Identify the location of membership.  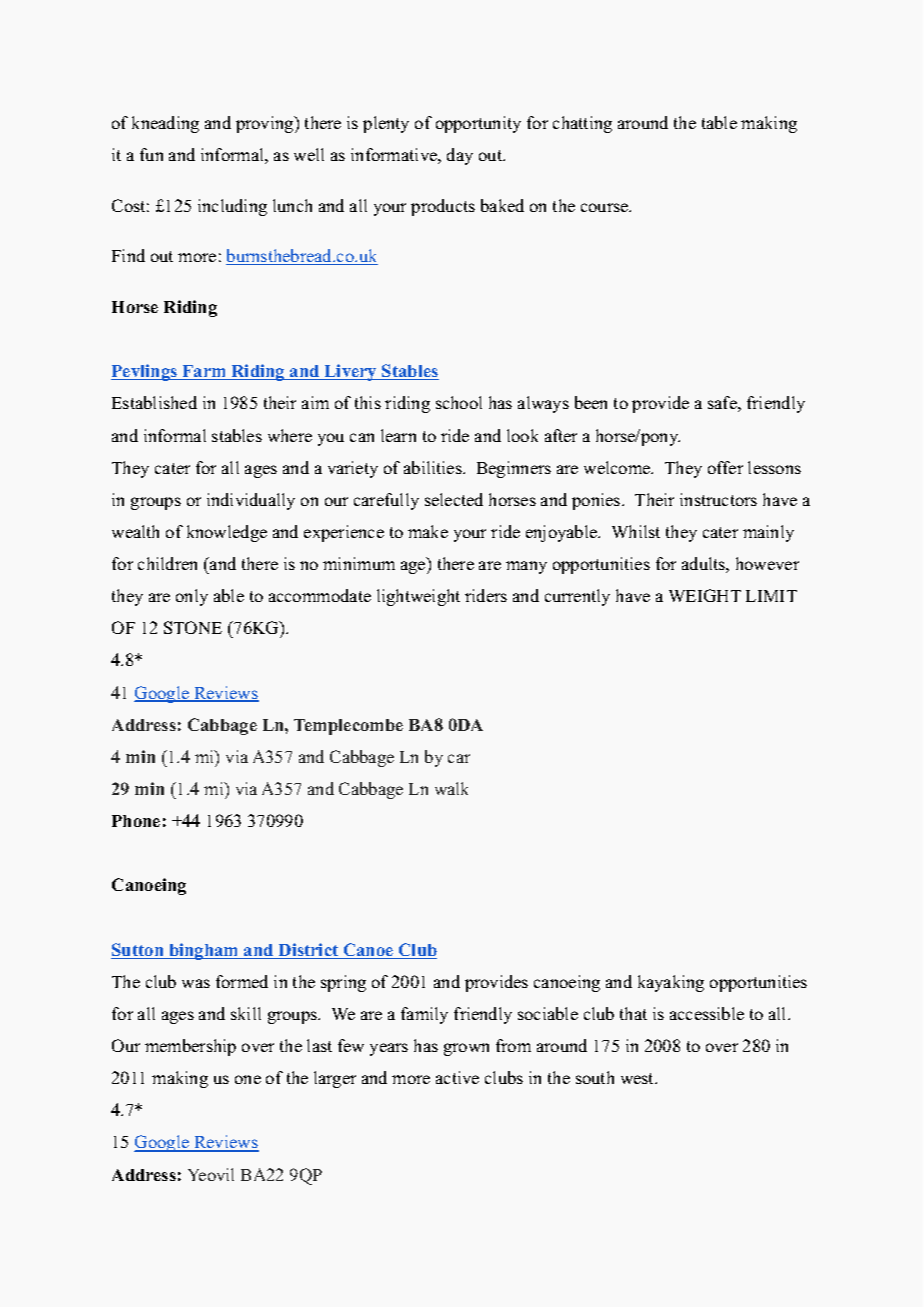
(190, 1047).
